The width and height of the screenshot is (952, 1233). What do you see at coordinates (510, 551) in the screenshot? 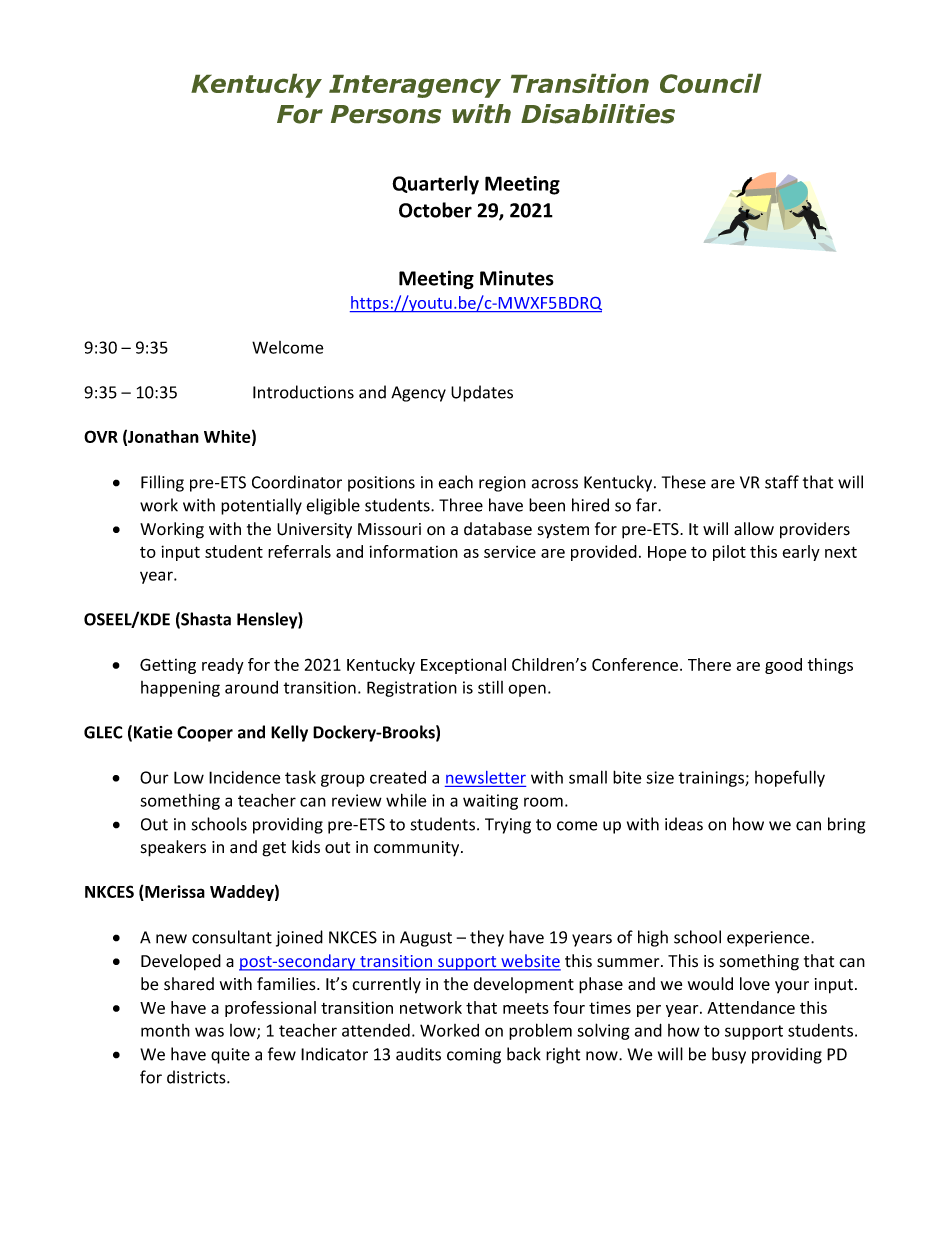
I see `service` at bounding box center [510, 551].
